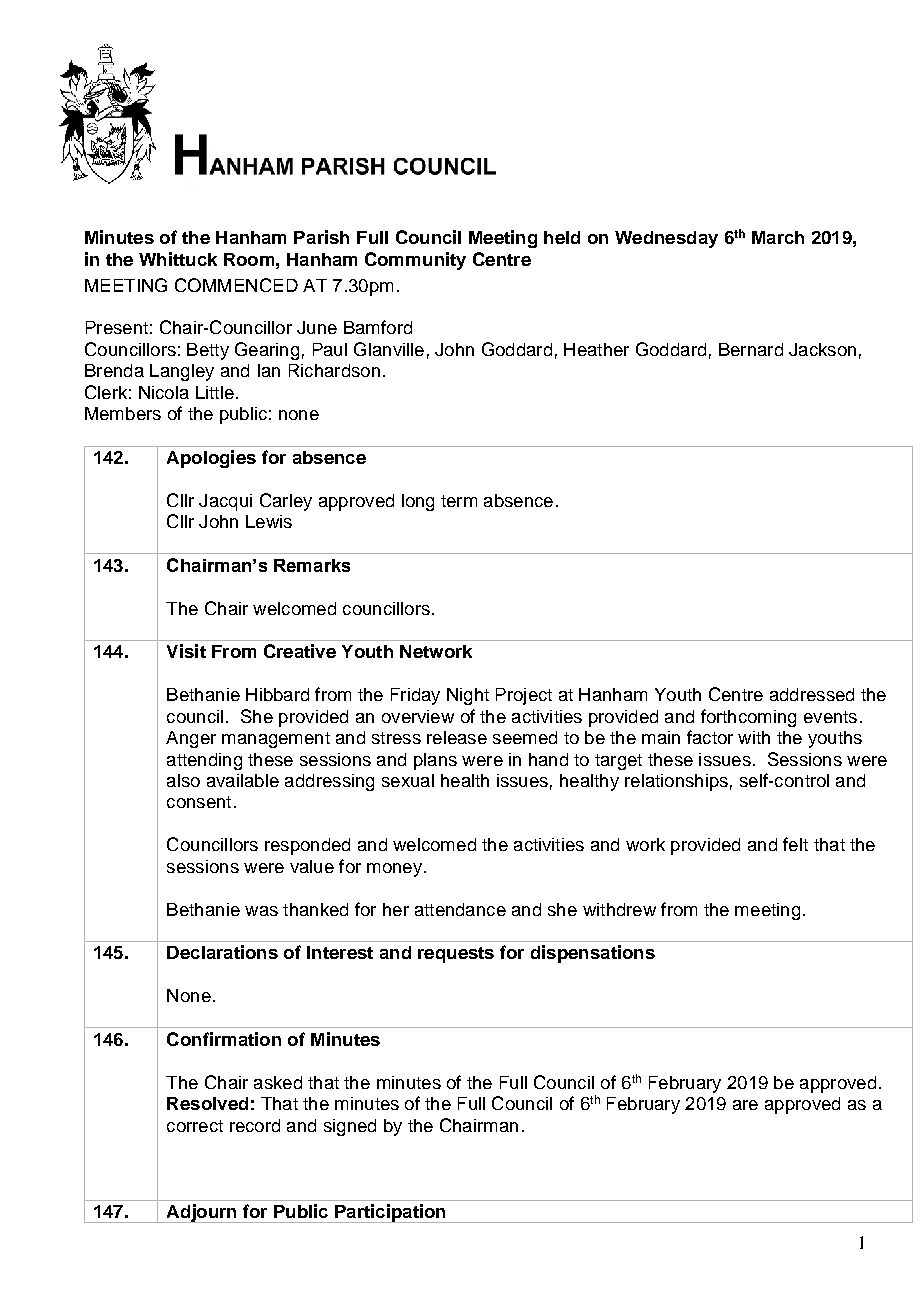 This document has width=924, height=1308. I want to click on addressed, so click(812, 694).
